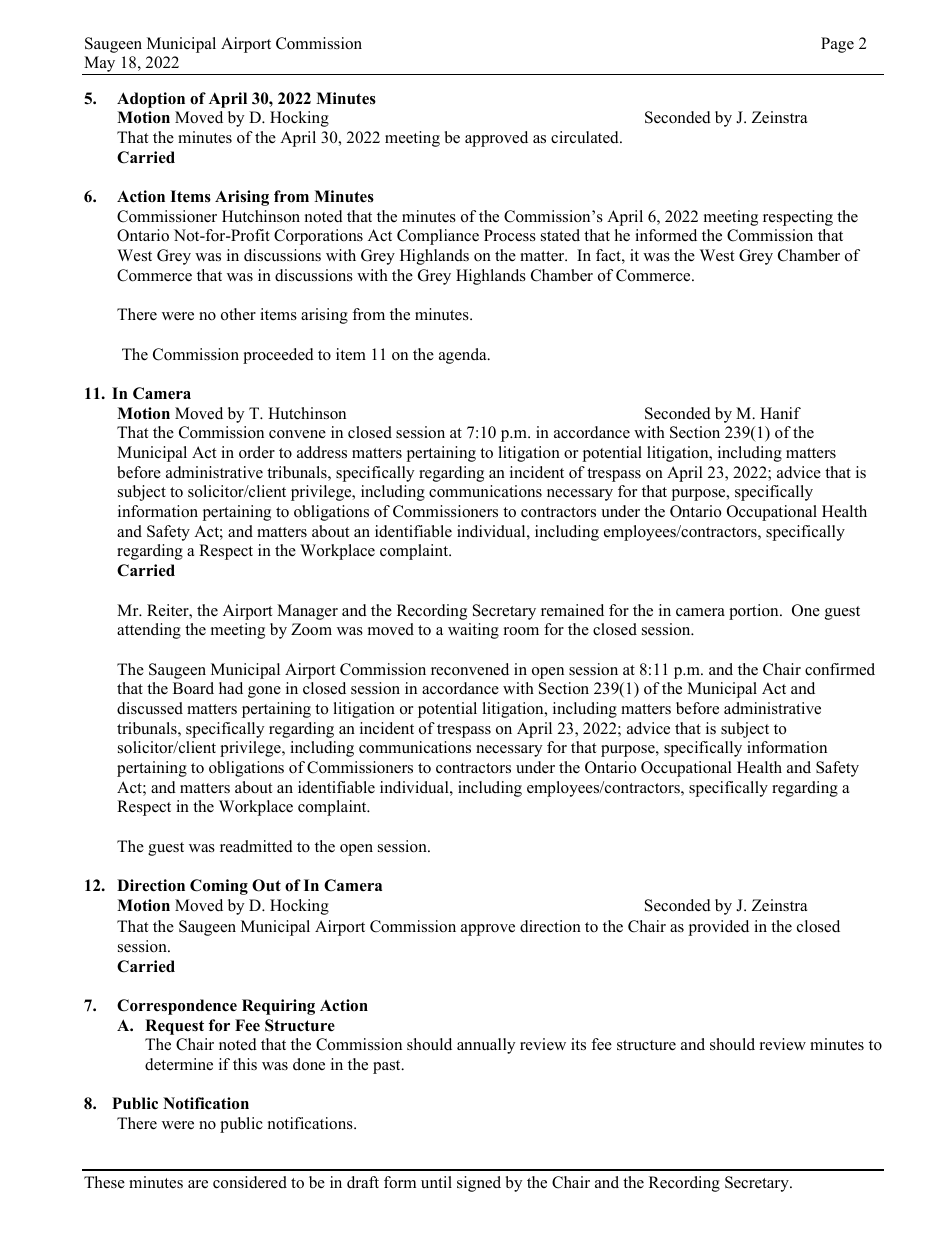 This screenshot has width=952, height=1233. Describe the element at coordinates (578, 1044) in the screenshot. I see `its` at that location.
